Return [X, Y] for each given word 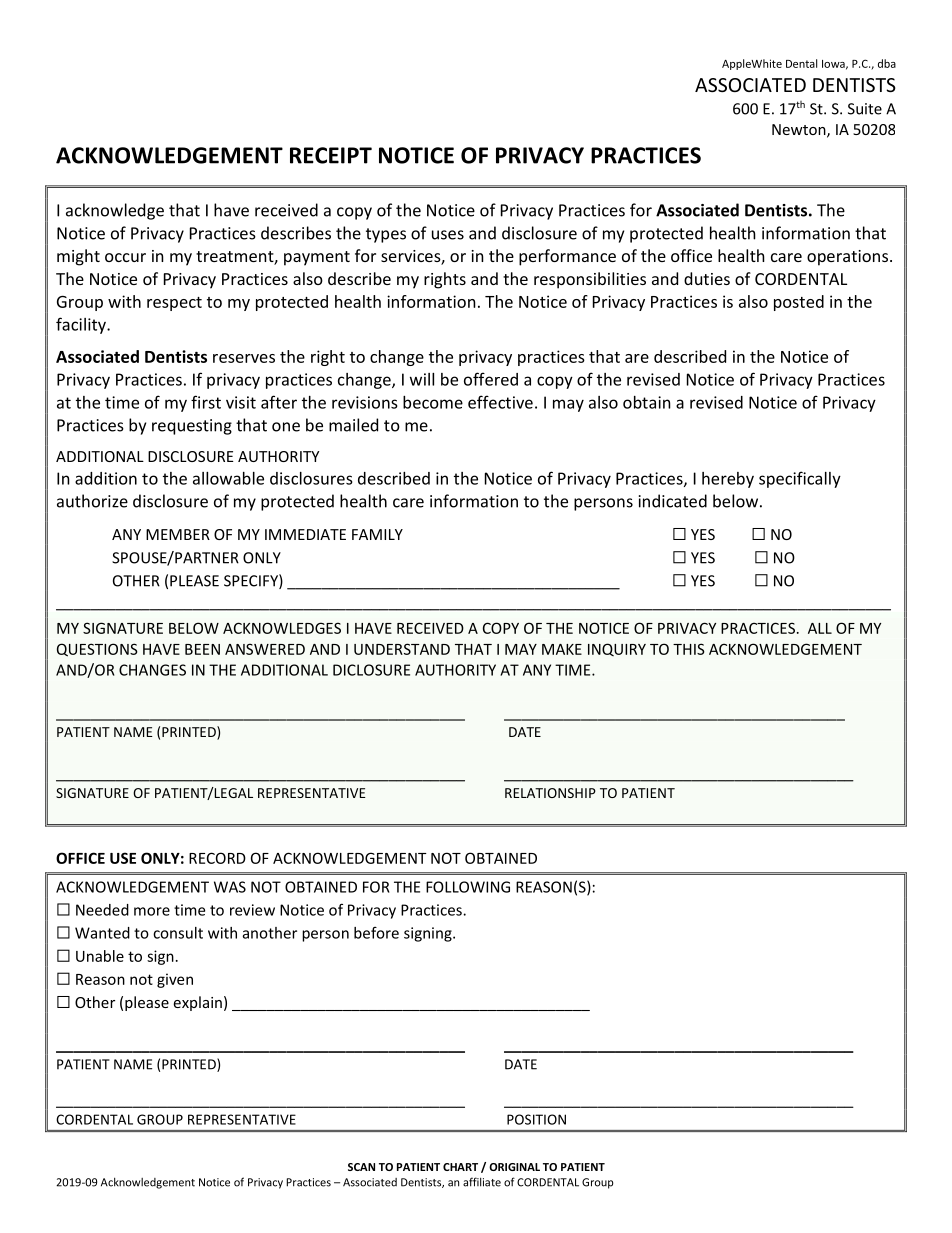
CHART [460, 1167]
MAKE [562, 649]
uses [448, 235]
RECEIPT [331, 155]
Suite [865, 109]
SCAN [361, 1167]
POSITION [536, 1119]
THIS [689, 649]
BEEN [202, 649]
